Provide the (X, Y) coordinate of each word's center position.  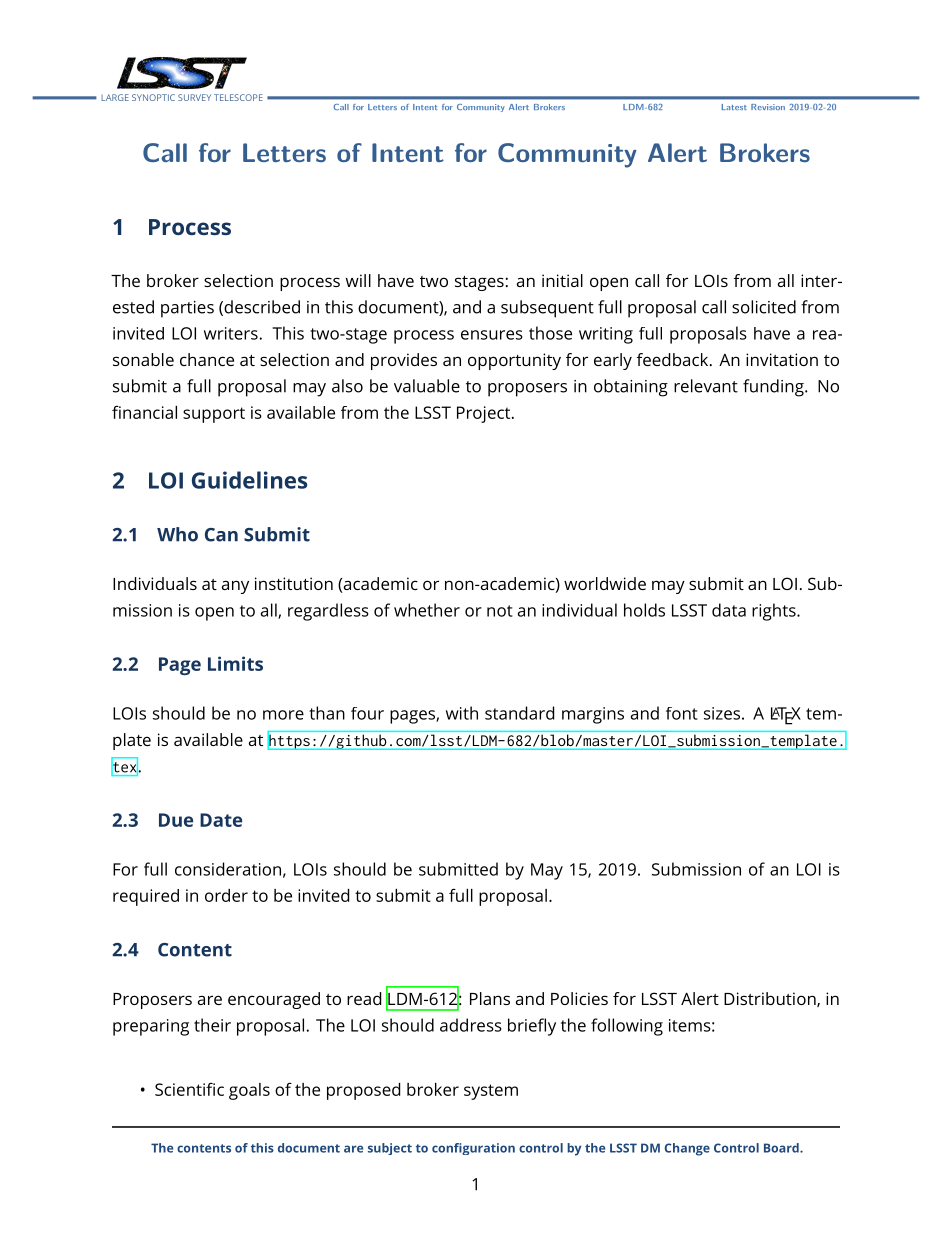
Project (485, 414)
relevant (706, 386)
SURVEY (194, 97)
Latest (734, 107)
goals (249, 1091)
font (682, 713)
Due (176, 820)
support (214, 415)
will (358, 280)
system (491, 1092)
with (462, 713)
